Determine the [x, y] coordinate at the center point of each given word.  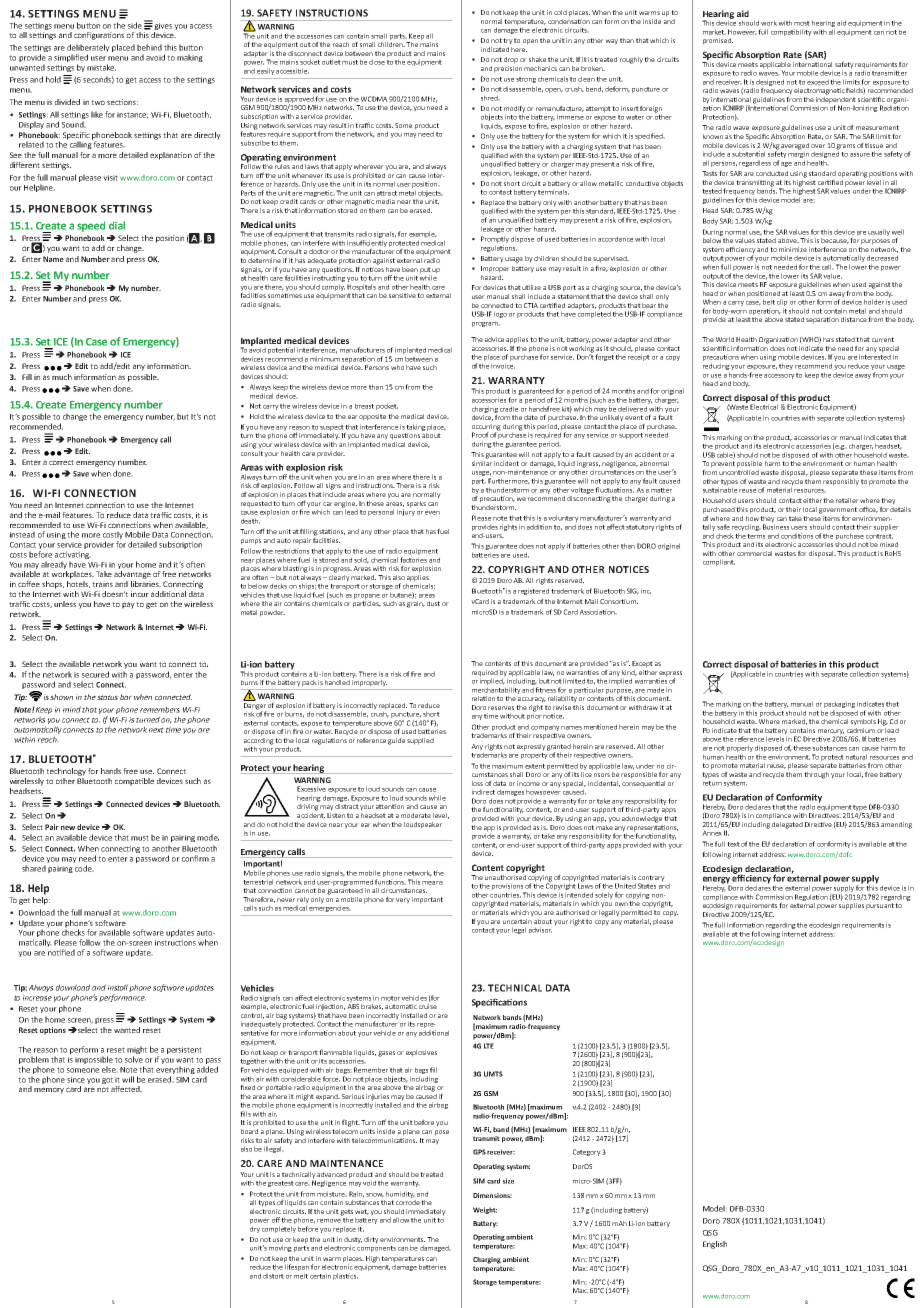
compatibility [791, 32]
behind [149, 47]
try [508, 41]
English [715, 1245]
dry [255, 1229]
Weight [485, 1210]
